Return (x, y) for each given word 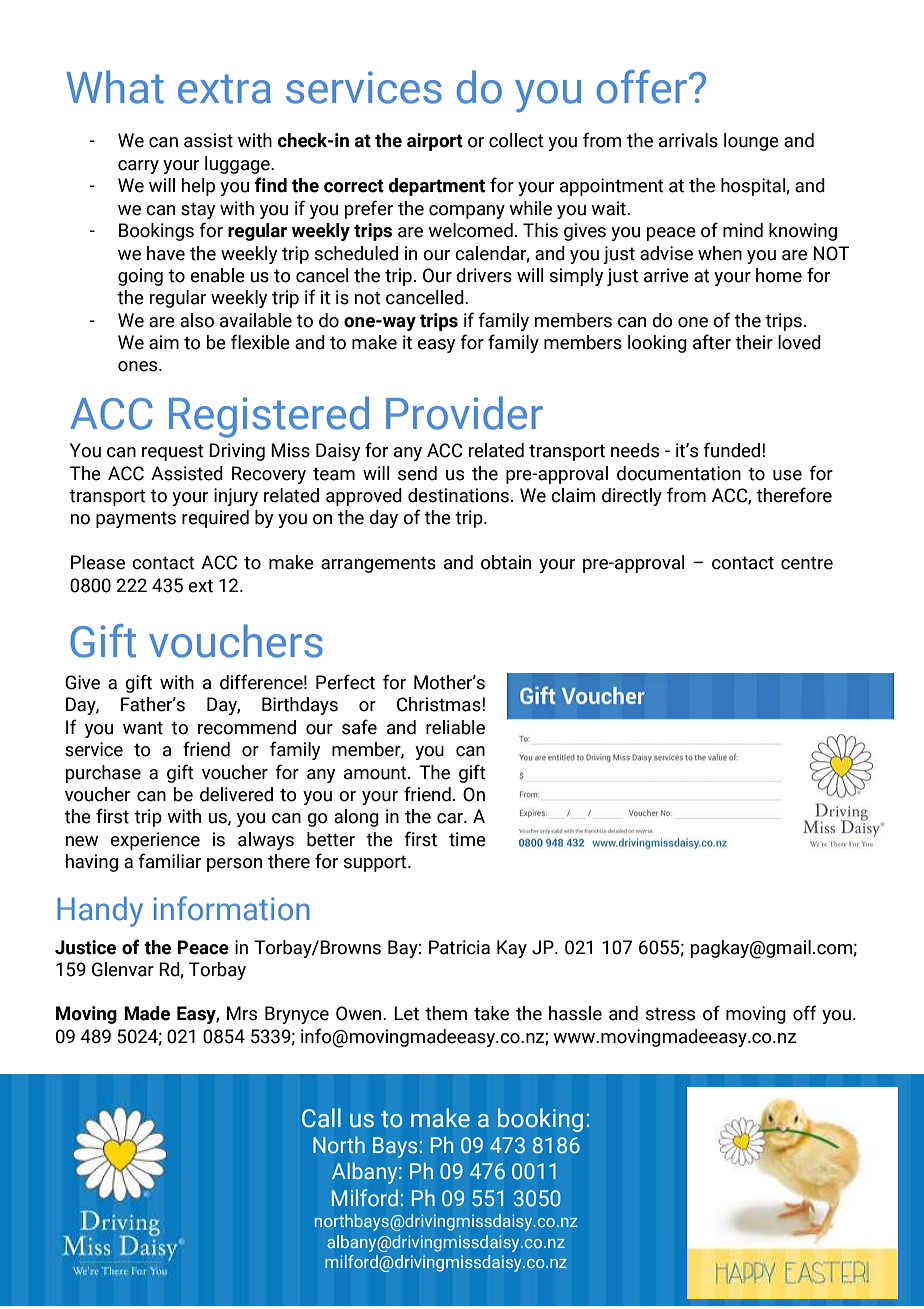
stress (670, 1014)
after (712, 342)
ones (139, 366)
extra (224, 89)
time (467, 839)
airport (435, 142)
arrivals (688, 140)
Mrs (242, 1013)
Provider (464, 413)
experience (155, 841)
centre (807, 563)
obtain (506, 562)
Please (98, 562)
